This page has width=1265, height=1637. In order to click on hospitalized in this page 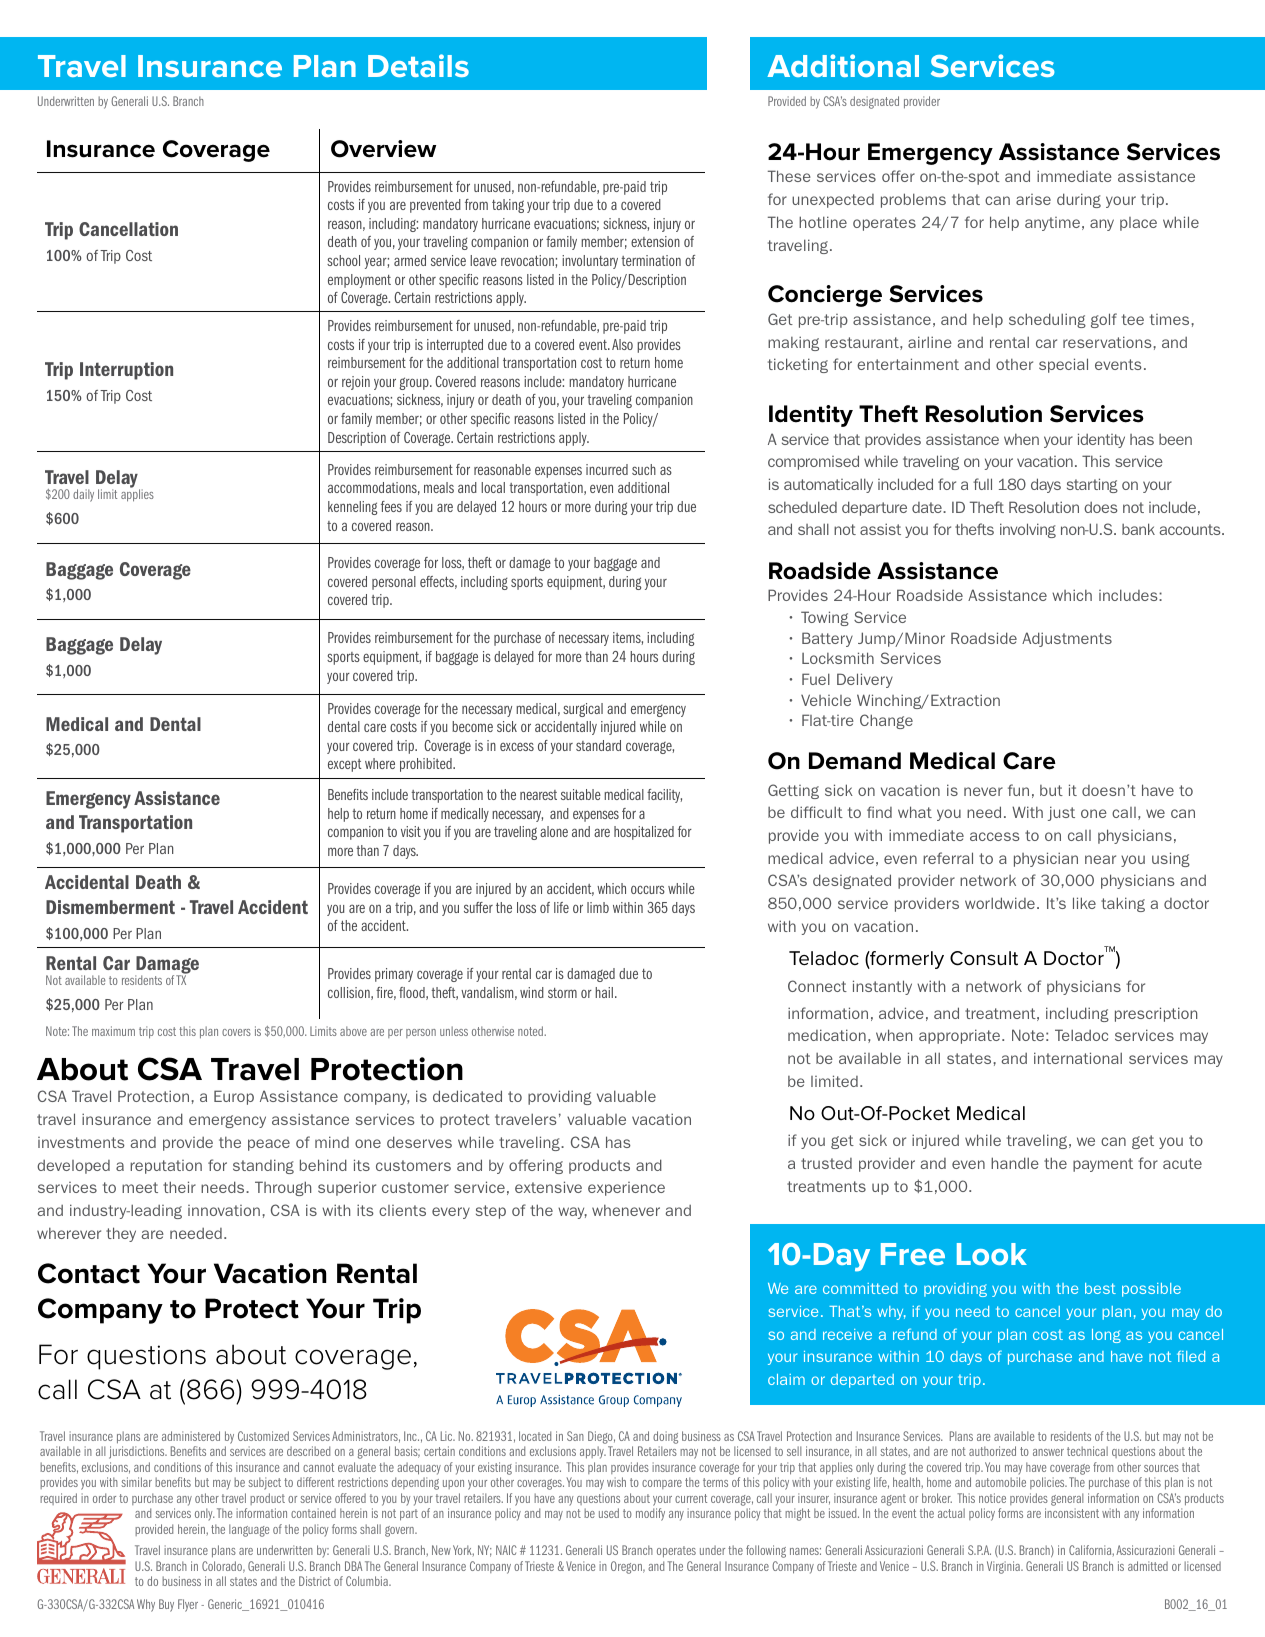, I will do `click(644, 833)`.
